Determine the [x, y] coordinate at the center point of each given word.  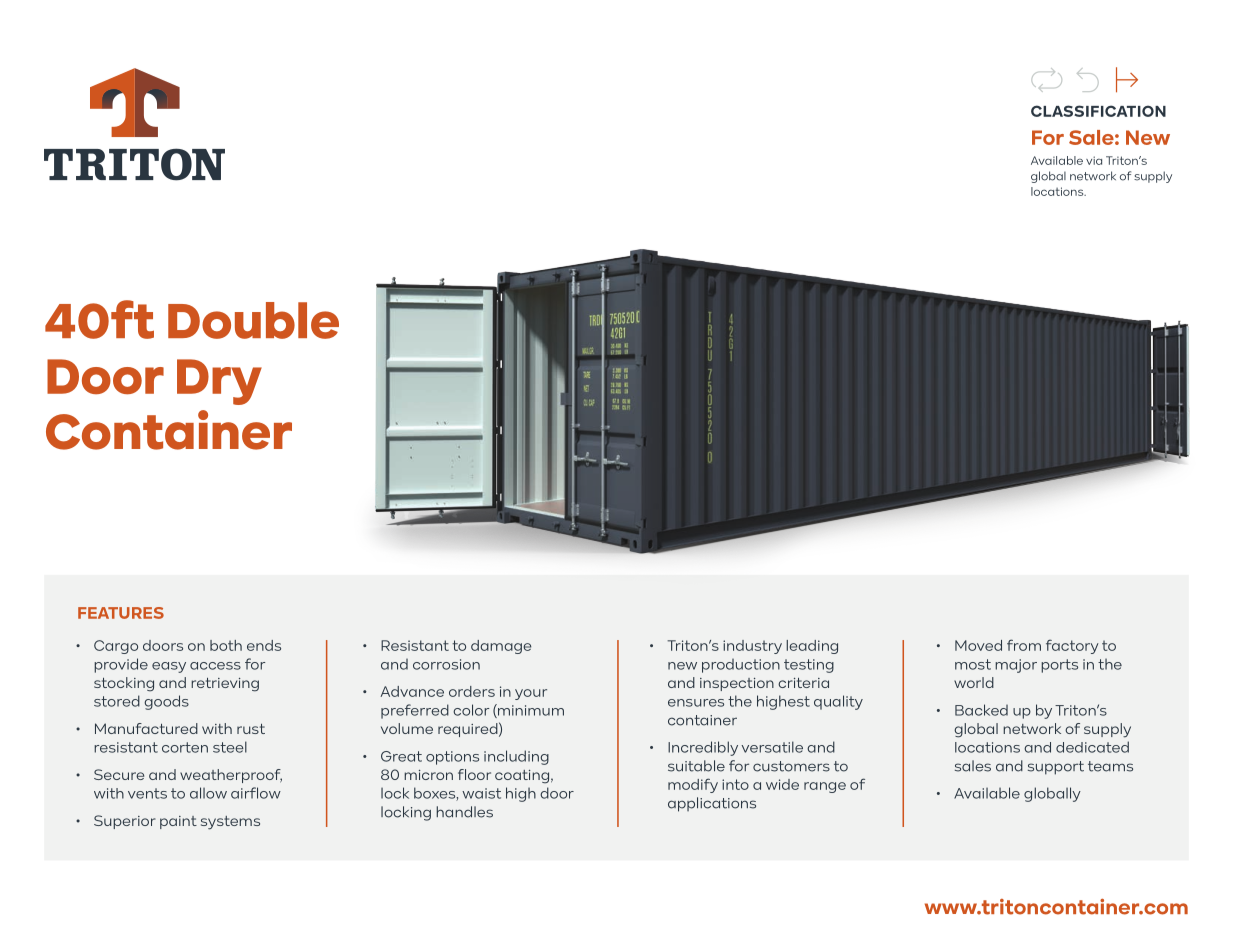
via [1094, 160]
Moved [978, 645]
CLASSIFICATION [1098, 111]
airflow [256, 793]
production [741, 666]
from [1024, 645]
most [973, 664]
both [226, 645]
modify [693, 785]
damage [501, 647]
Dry [219, 382]
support [1056, 768]
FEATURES [121, 613]
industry [752, 647]
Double [253, 320]
